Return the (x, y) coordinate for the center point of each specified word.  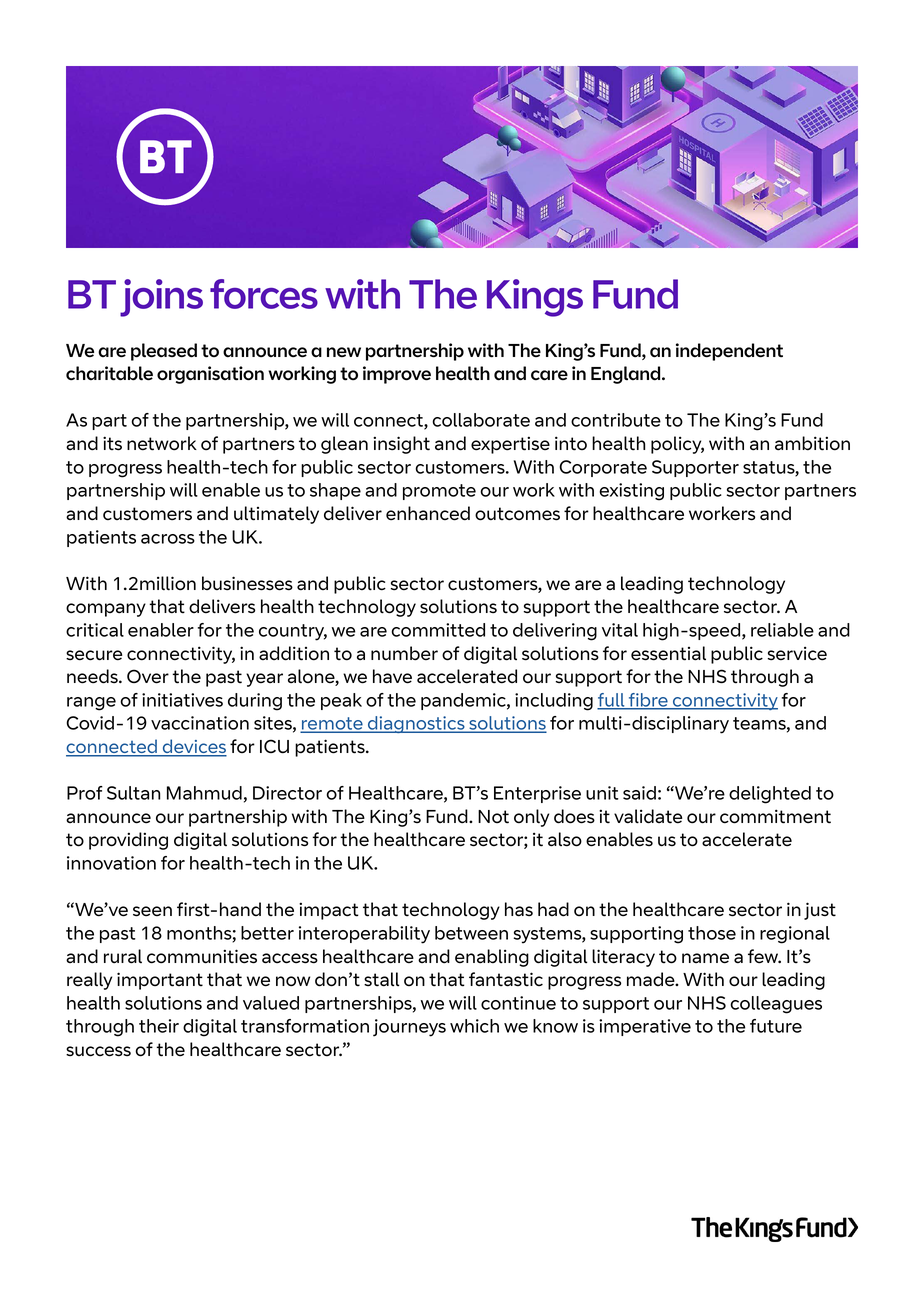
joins (161, 298)
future (776, 1026)
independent (729, 352)
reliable (782, 630)
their (159, 1026)
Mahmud (204, 793)
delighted (770, 795)
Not (493, 817)
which (474, 1026)
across (168, 539)
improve (397, 375)
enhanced (428, 513)
